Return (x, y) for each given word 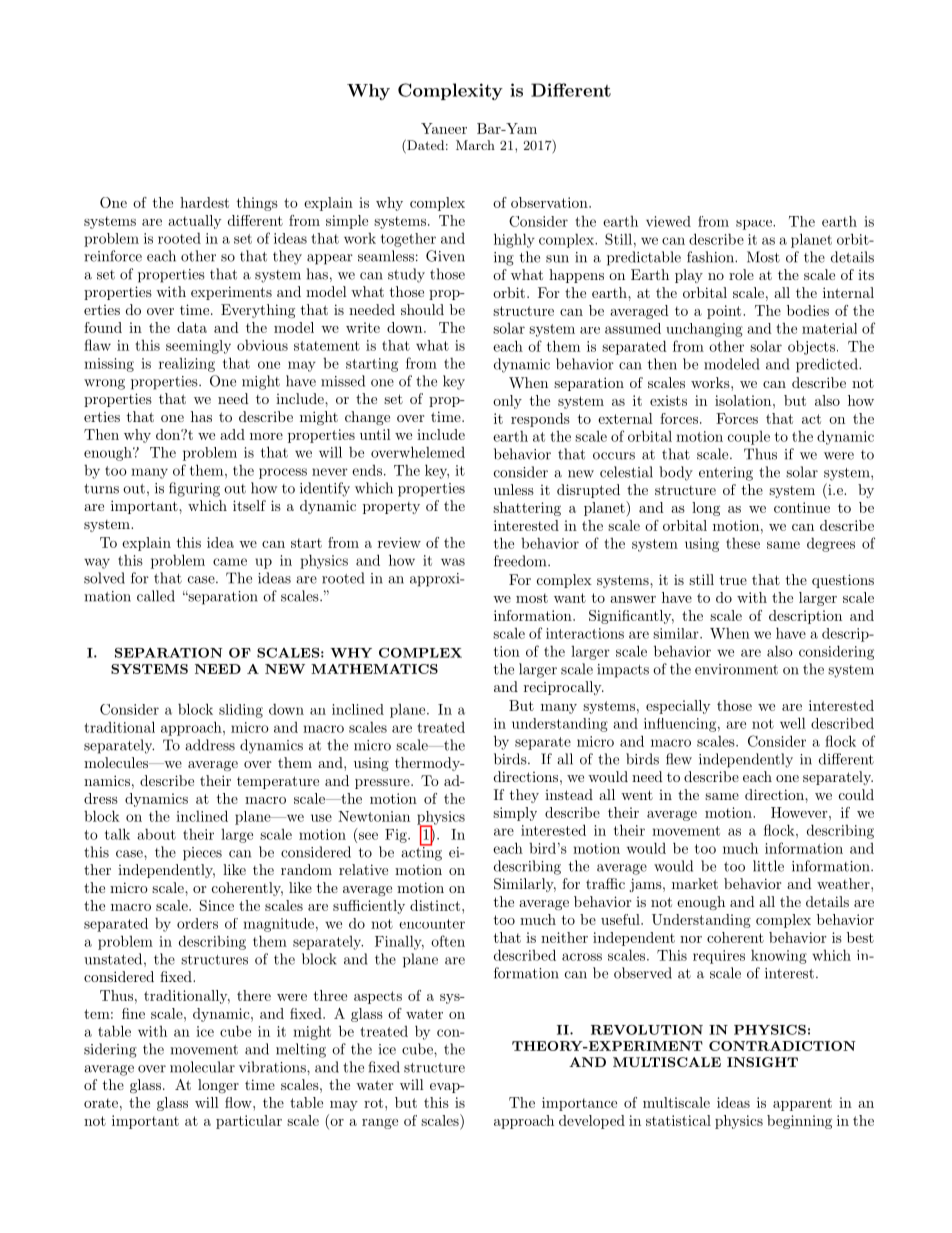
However (799, 812)
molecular (202, 1067)
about (157, 834)
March (475, 145)
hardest (204, 202)
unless (514, 489)
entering (726, 474)
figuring (194, 489)
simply (515, 814)
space (755, 225)
